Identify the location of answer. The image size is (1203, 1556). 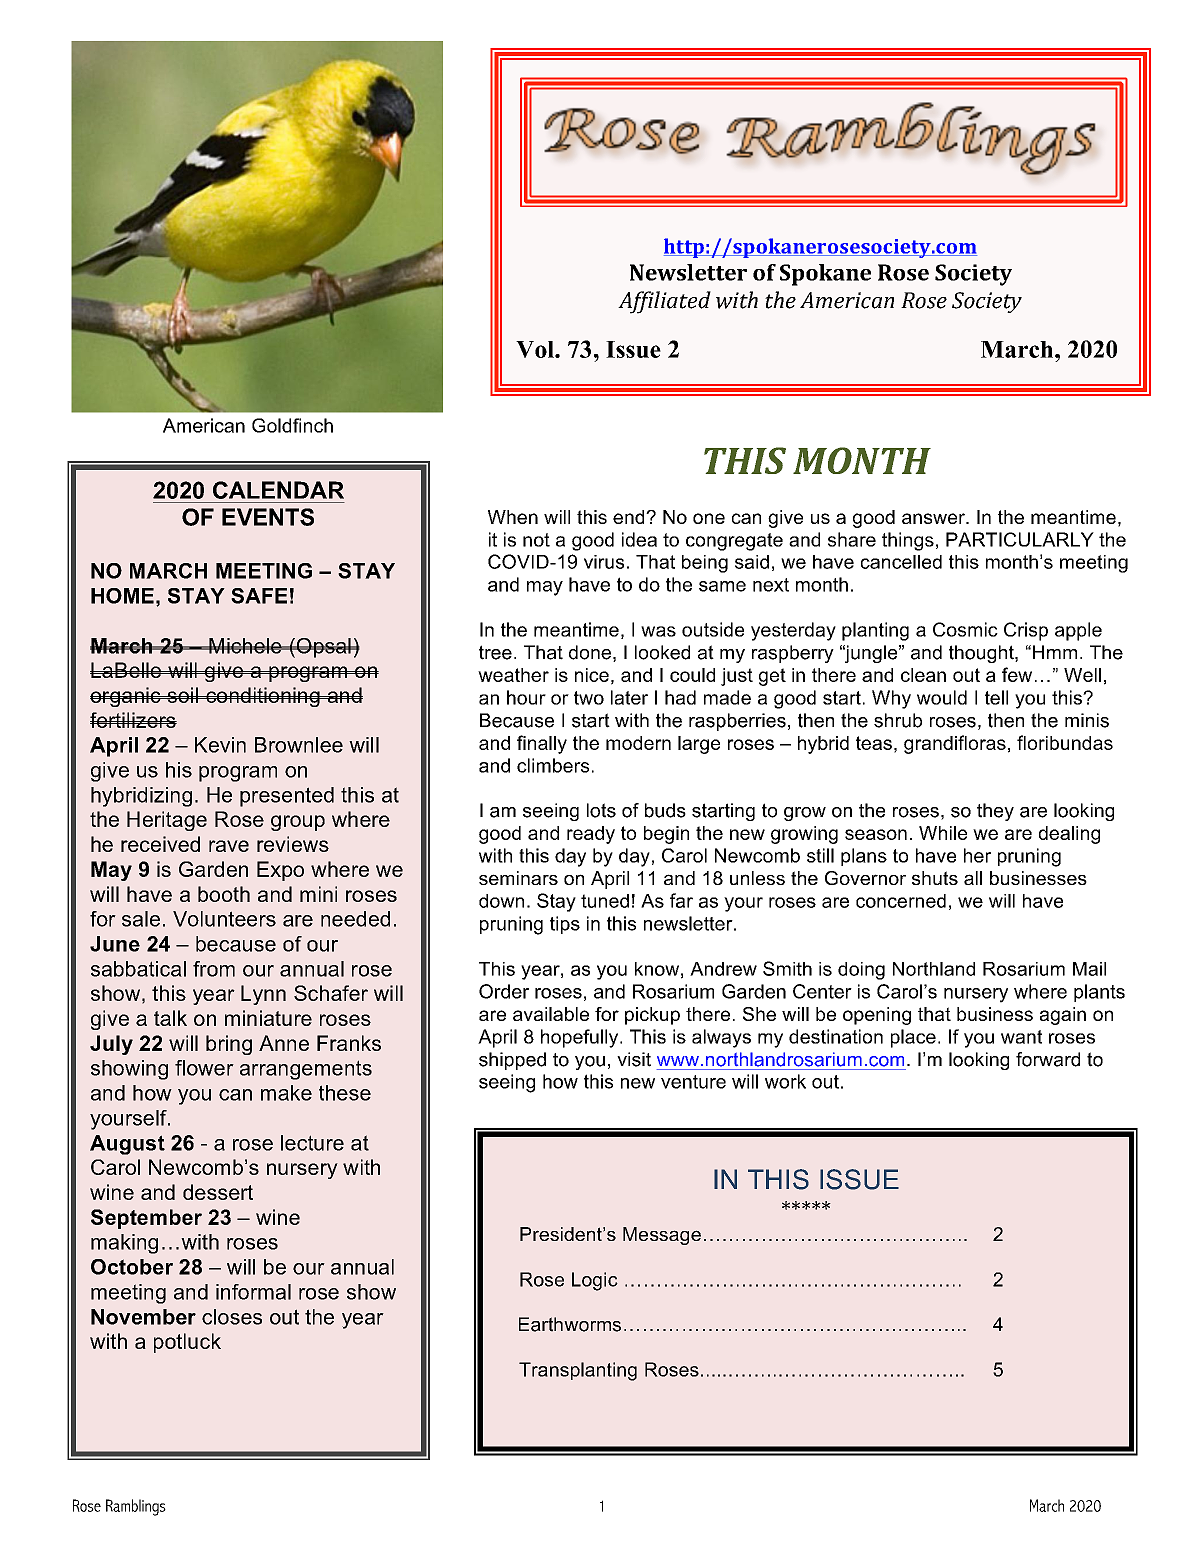
(934, 518).
